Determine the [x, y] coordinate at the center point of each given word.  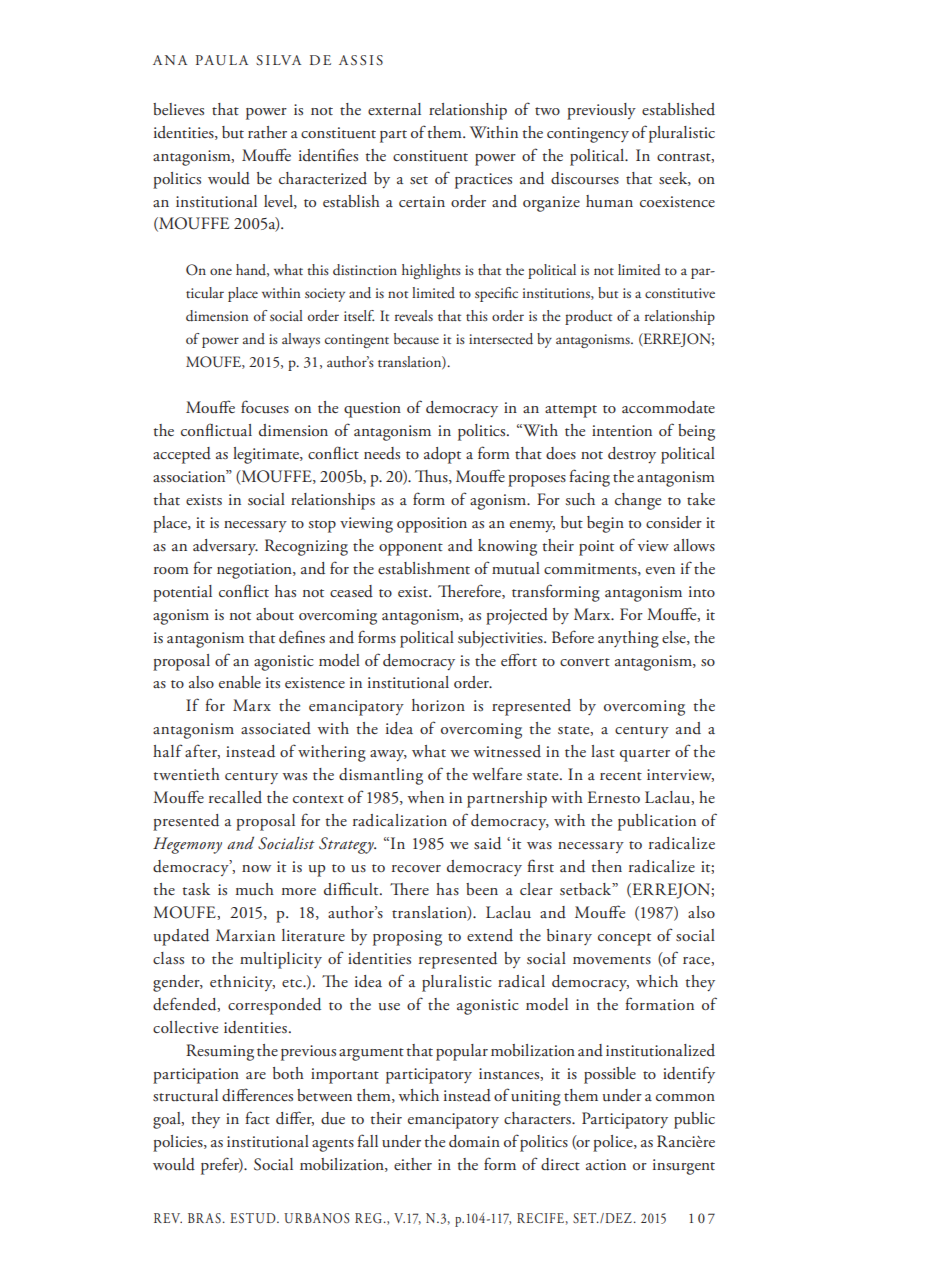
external [394, 109]
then [607, 866]
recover [416, 868]
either [413, 1164]
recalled [235, 797]
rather [267, 132]
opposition [432, 525]
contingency [588, 135]
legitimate [267, 455]
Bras [204, 1218]
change [638, 501]
